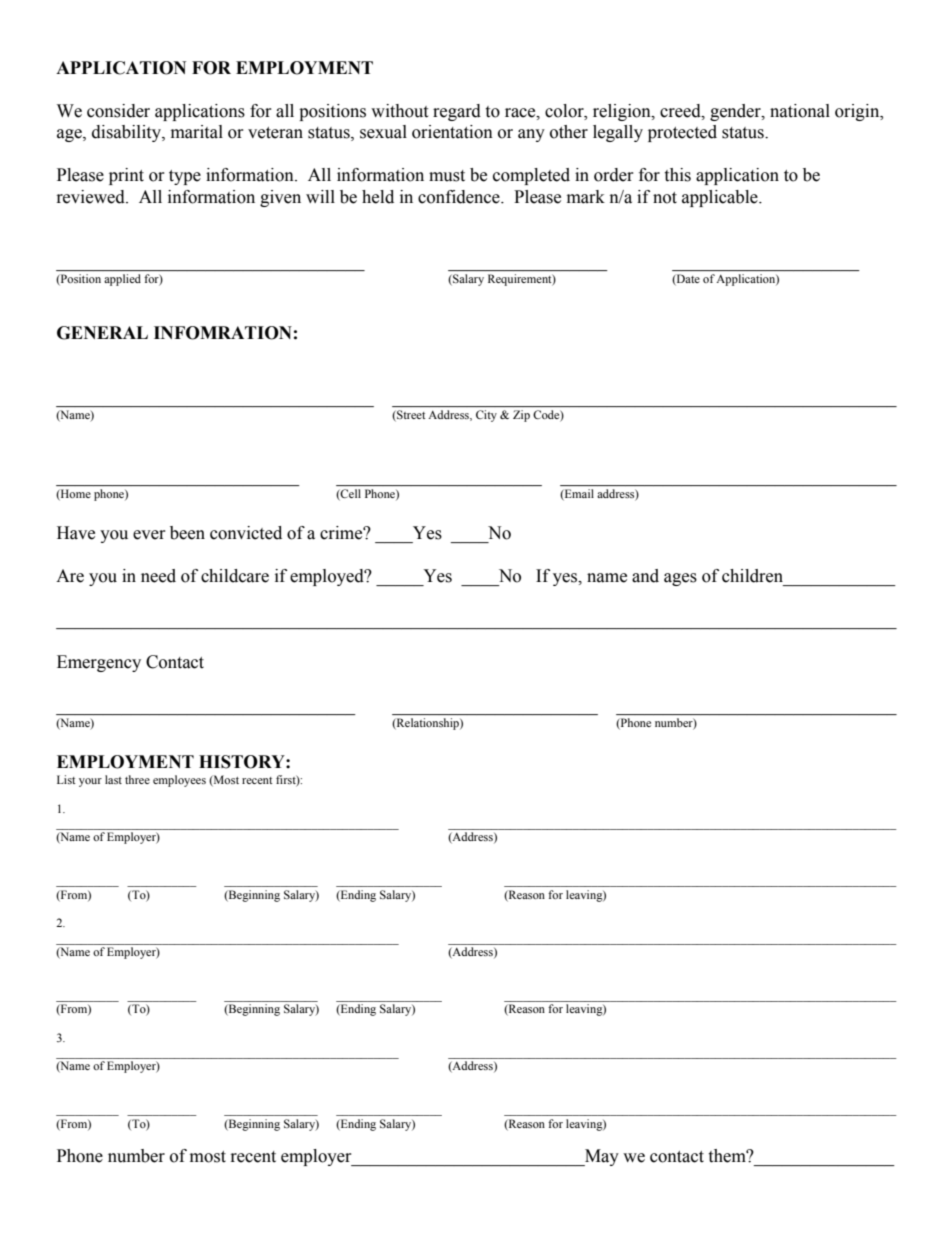 The image size is (952, 1233). What do you see at coordinates (149, 535) in the page?
I see `ever` at bounding box center [149, 535].
